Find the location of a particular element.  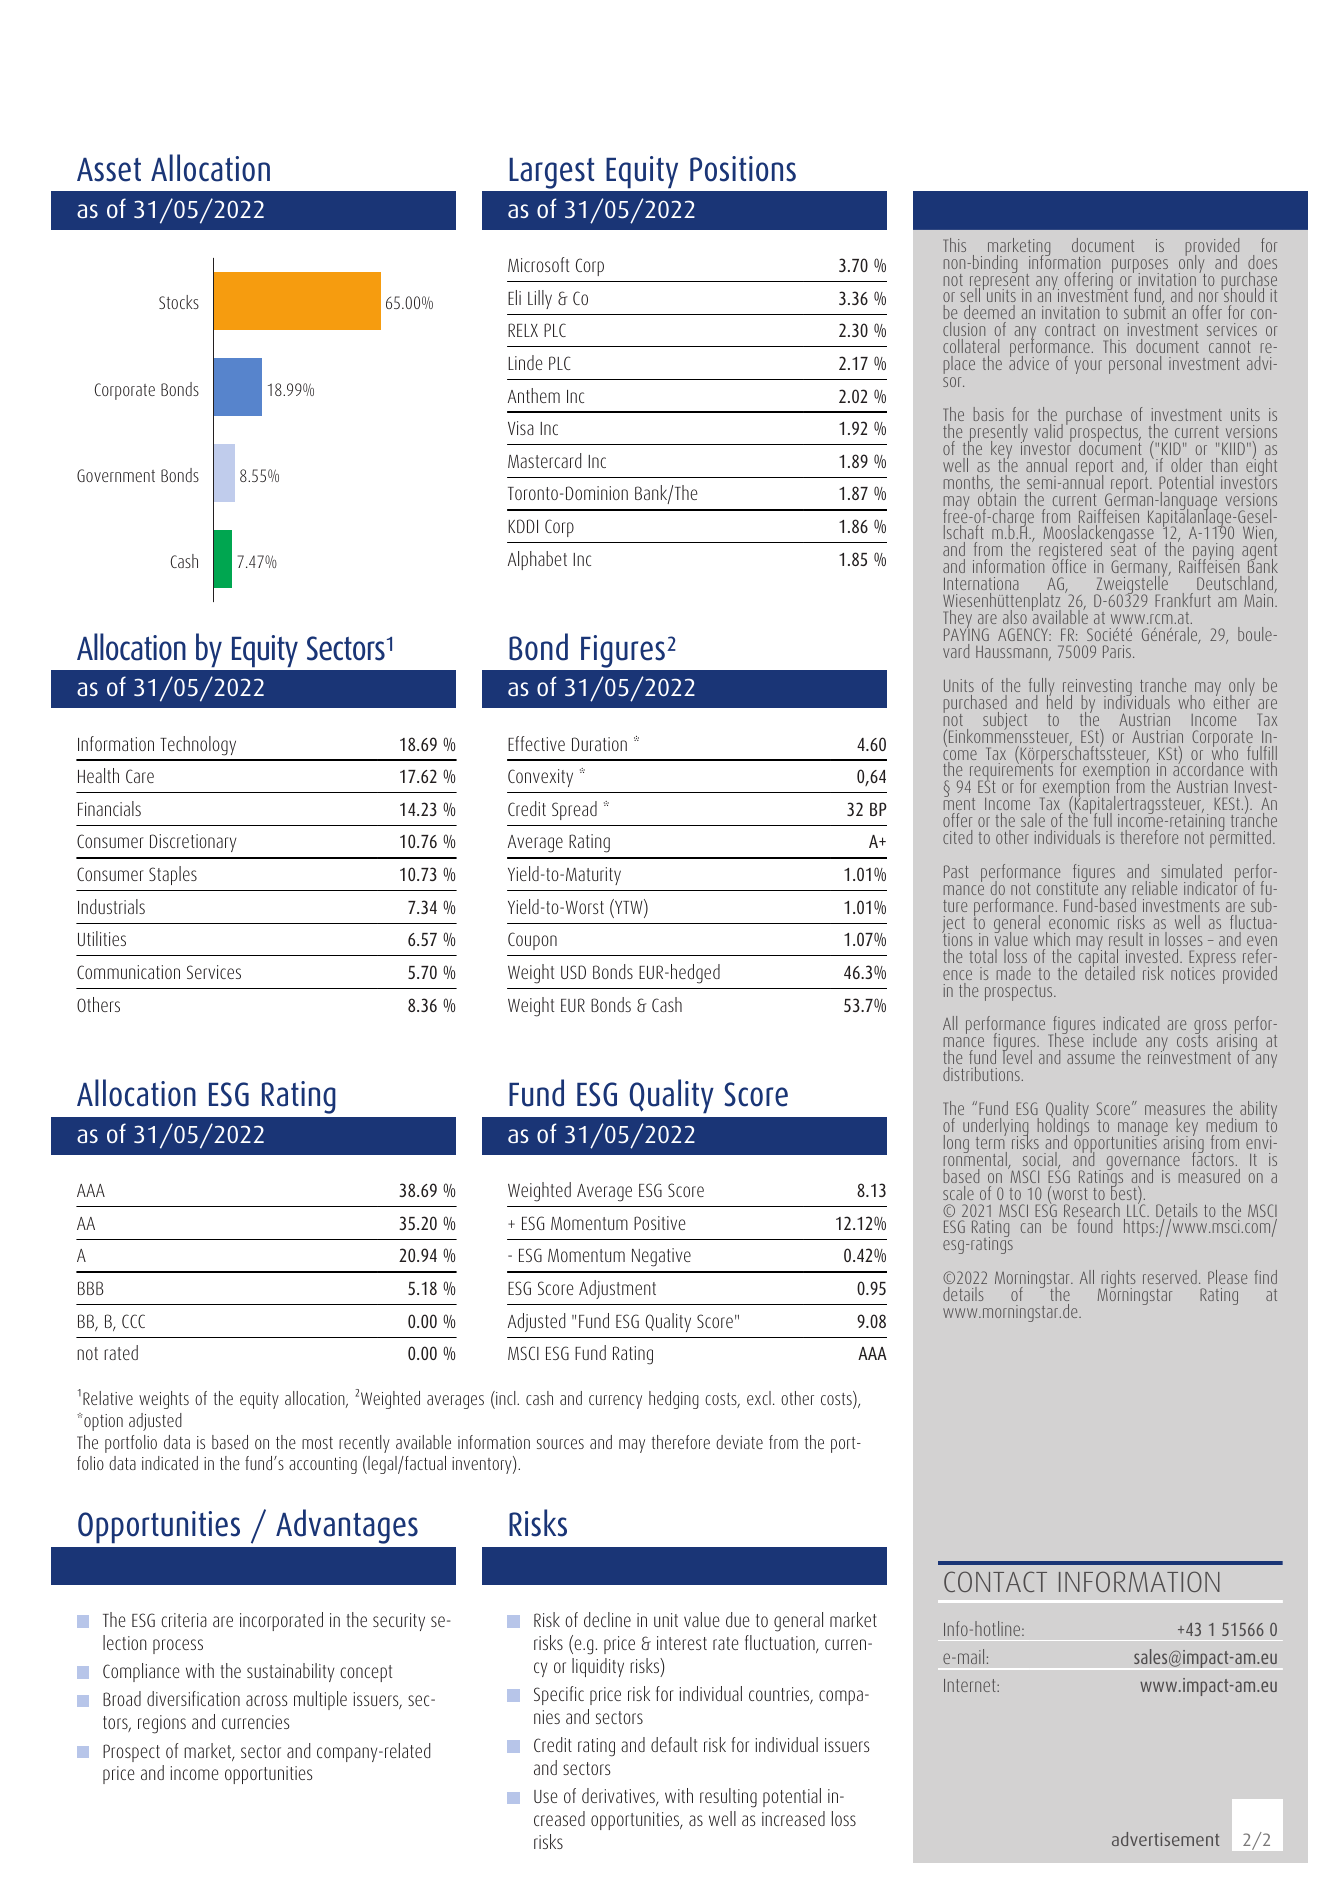

Duration is located at coordinates (599, 744).
